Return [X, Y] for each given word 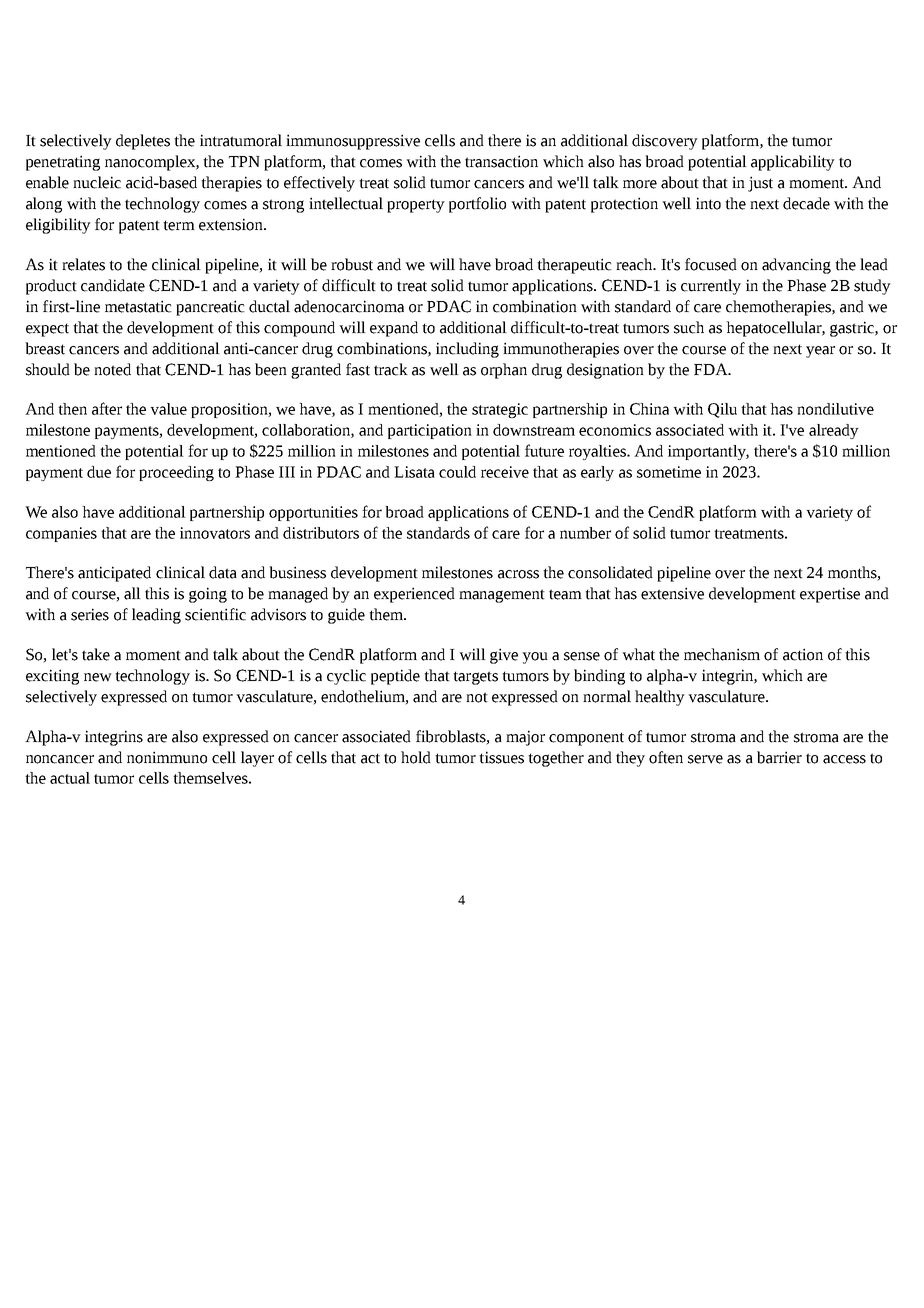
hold [416, 757]
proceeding [176, 473]
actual [70, 778]
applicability [793, 163]
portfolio [477, 205]
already [834, 431]
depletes [143, 142]
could [457, 472]
